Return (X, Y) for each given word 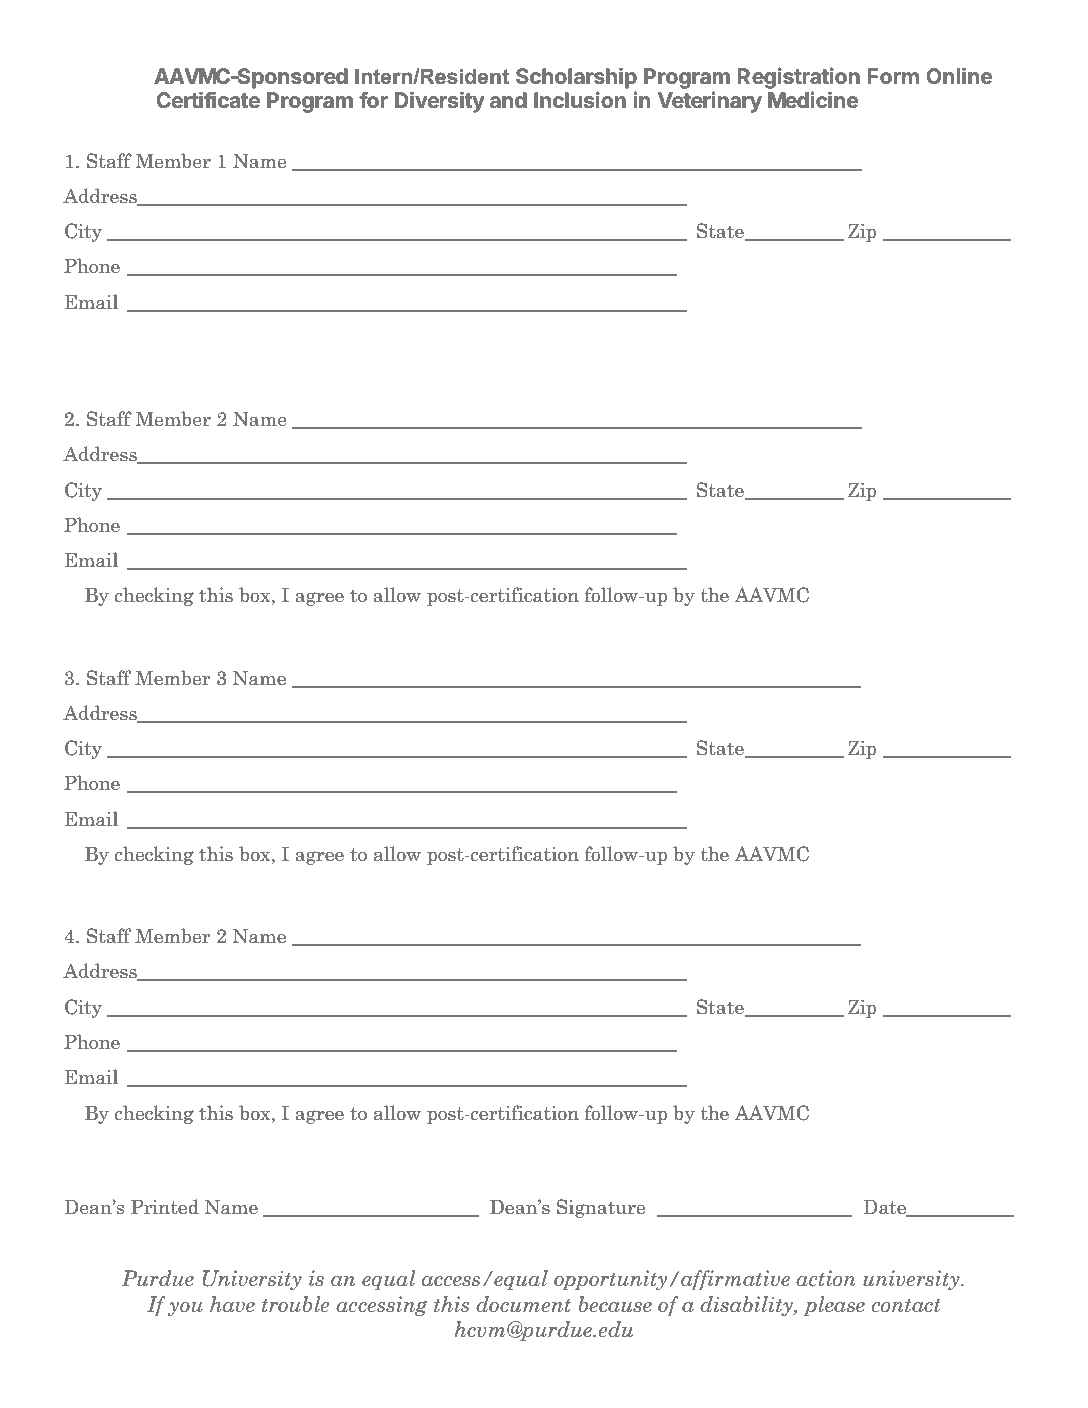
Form (893, 76)
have (232, 1304)
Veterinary (710, 102)
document (523, 1304)
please (834, 1306)
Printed (165, 1207)
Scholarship (576, 78)
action (825, 1278)
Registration (799, 78)
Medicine (813, 99)
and (508, 100)
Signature (601, 1208)
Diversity (440, 102)
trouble (295, 1304)
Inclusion (580, 99)
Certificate (208, 99)
